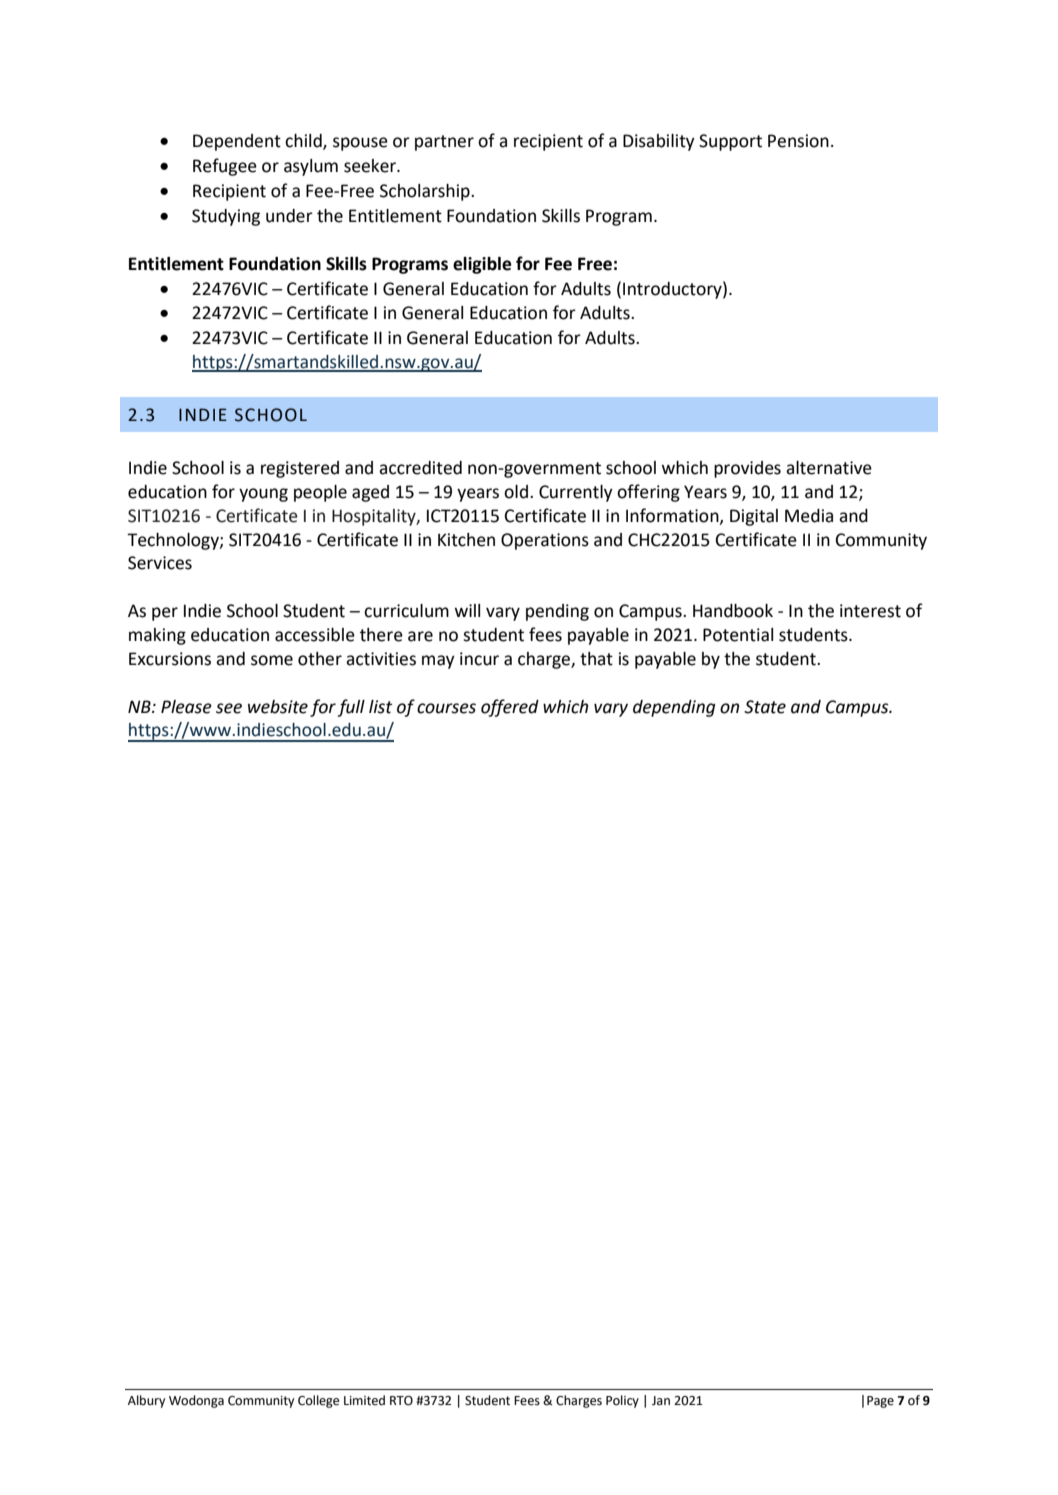  Describe the element at coordinates (278, 707) in the screenshot. I see `website` at that location.
